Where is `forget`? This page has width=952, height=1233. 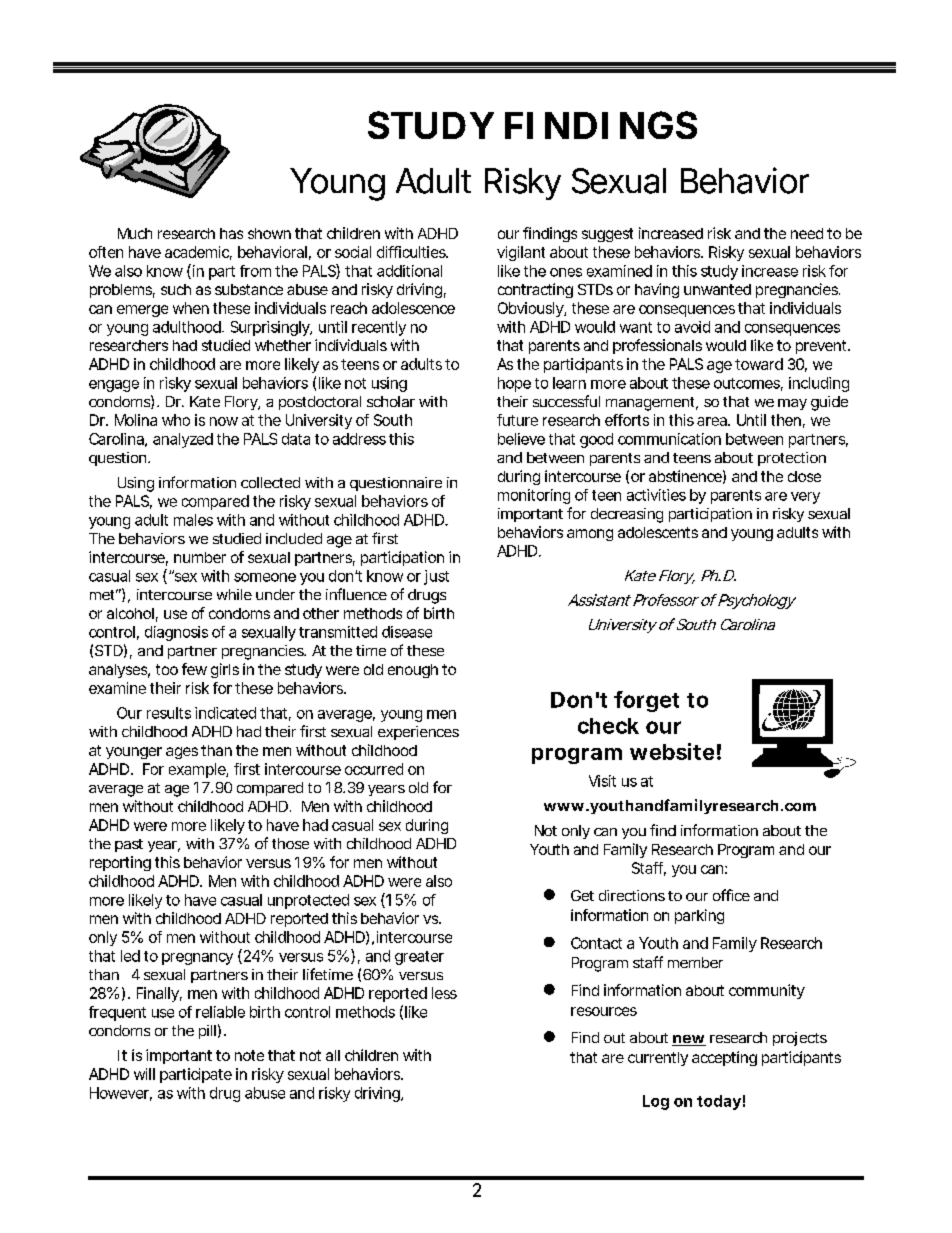
forget is located at coordinates (646, 701).
